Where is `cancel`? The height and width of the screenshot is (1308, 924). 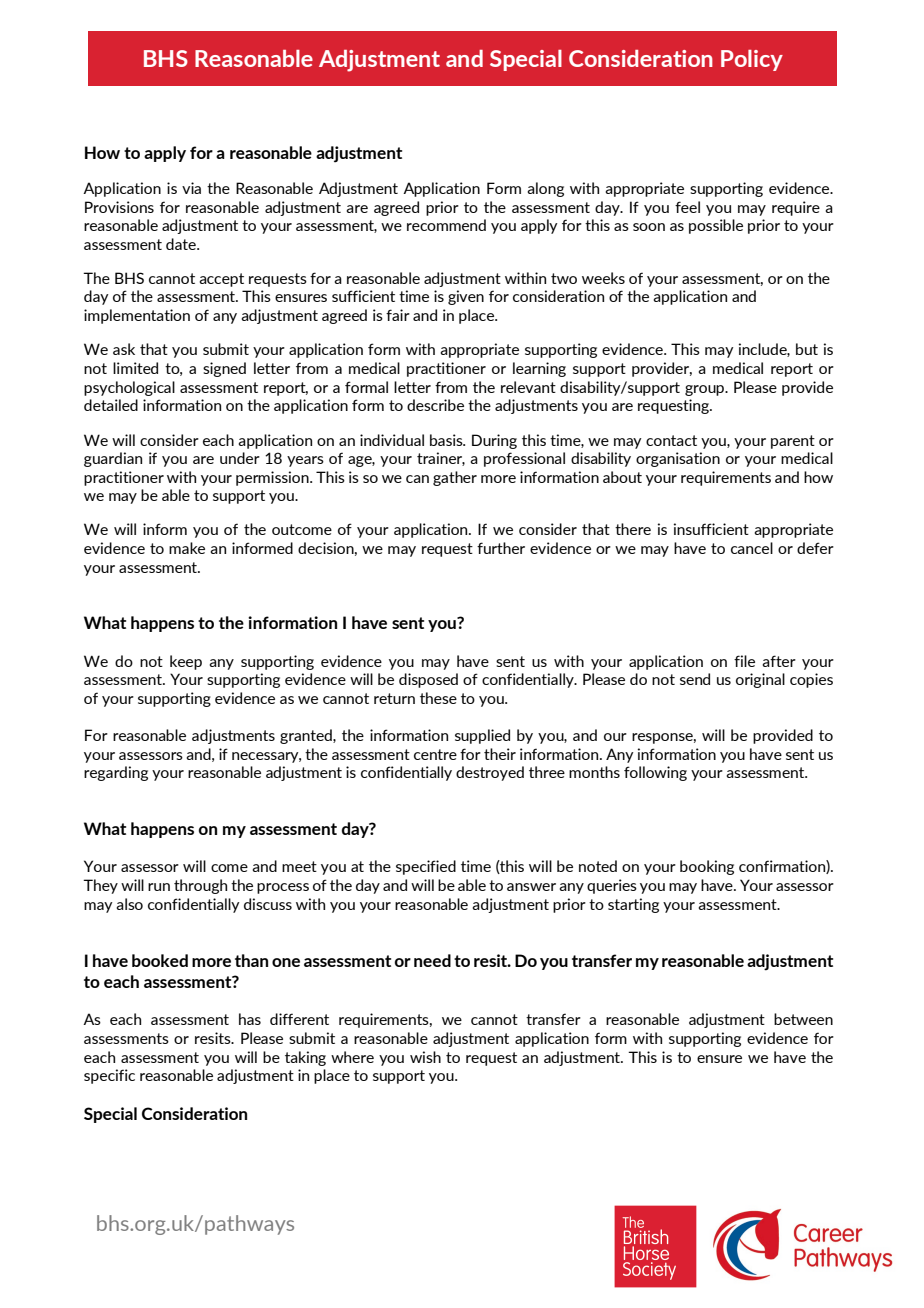
cancel is located at coordinates (752, 548).
